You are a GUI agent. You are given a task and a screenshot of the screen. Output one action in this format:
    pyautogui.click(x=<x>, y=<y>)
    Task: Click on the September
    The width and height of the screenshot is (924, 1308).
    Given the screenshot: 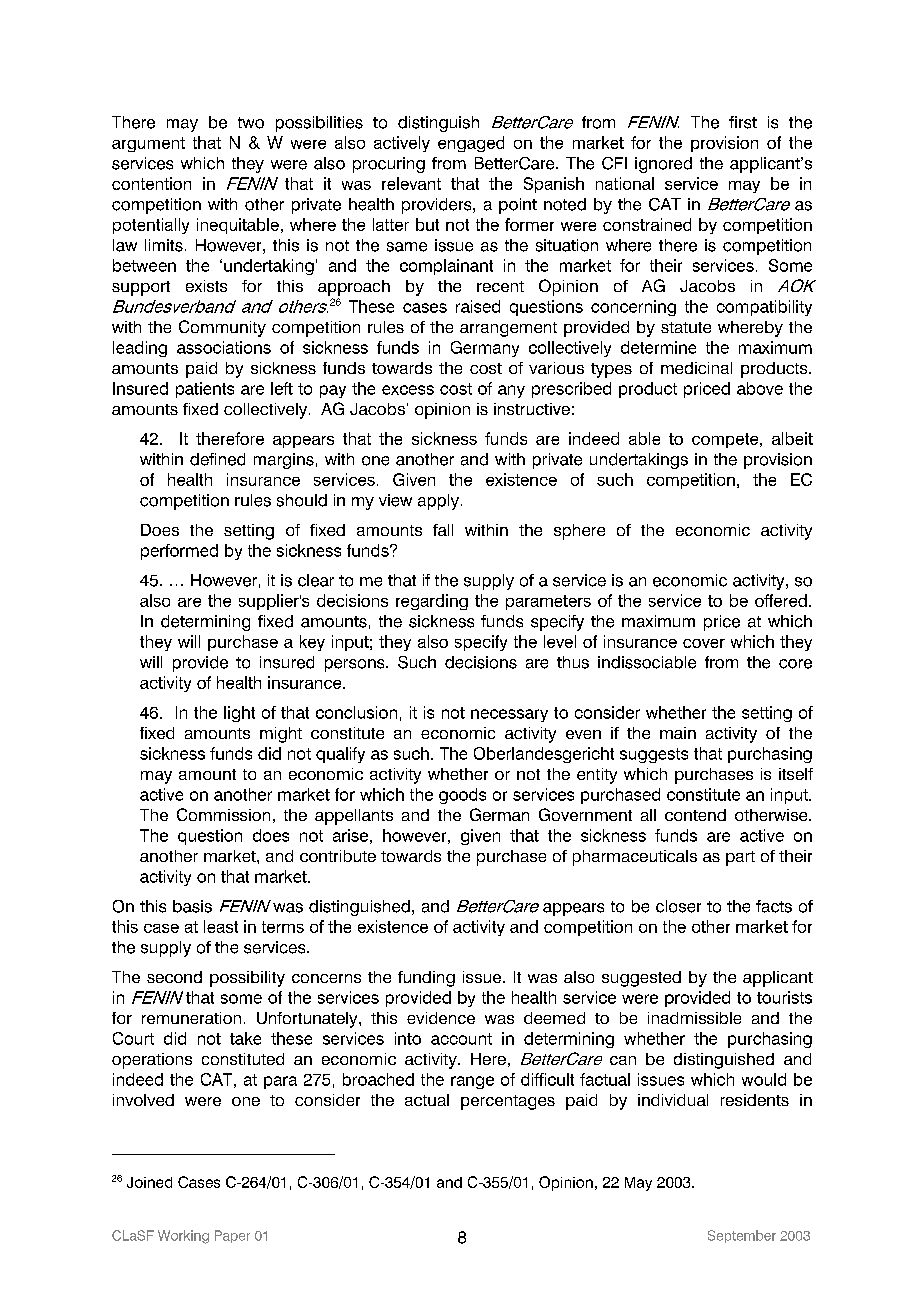 What is the action you would take?
    pyautogui.click(x=742, y=1236)
